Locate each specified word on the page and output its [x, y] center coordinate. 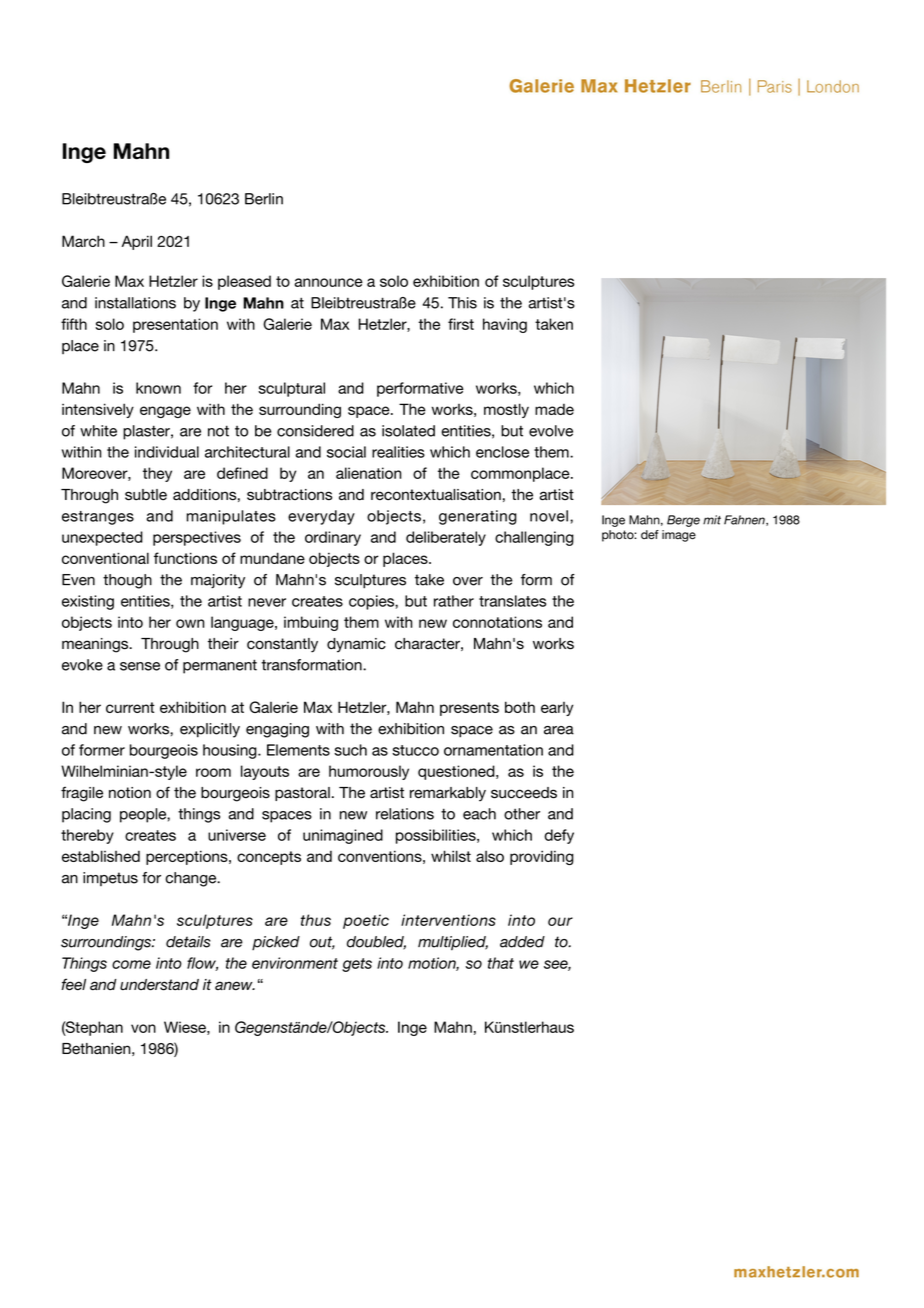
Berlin [264, 199]
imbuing [311, 623]
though [127, 581]
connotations [497, 622]
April [137, 242]
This [462, 303]
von [143, 1028]
